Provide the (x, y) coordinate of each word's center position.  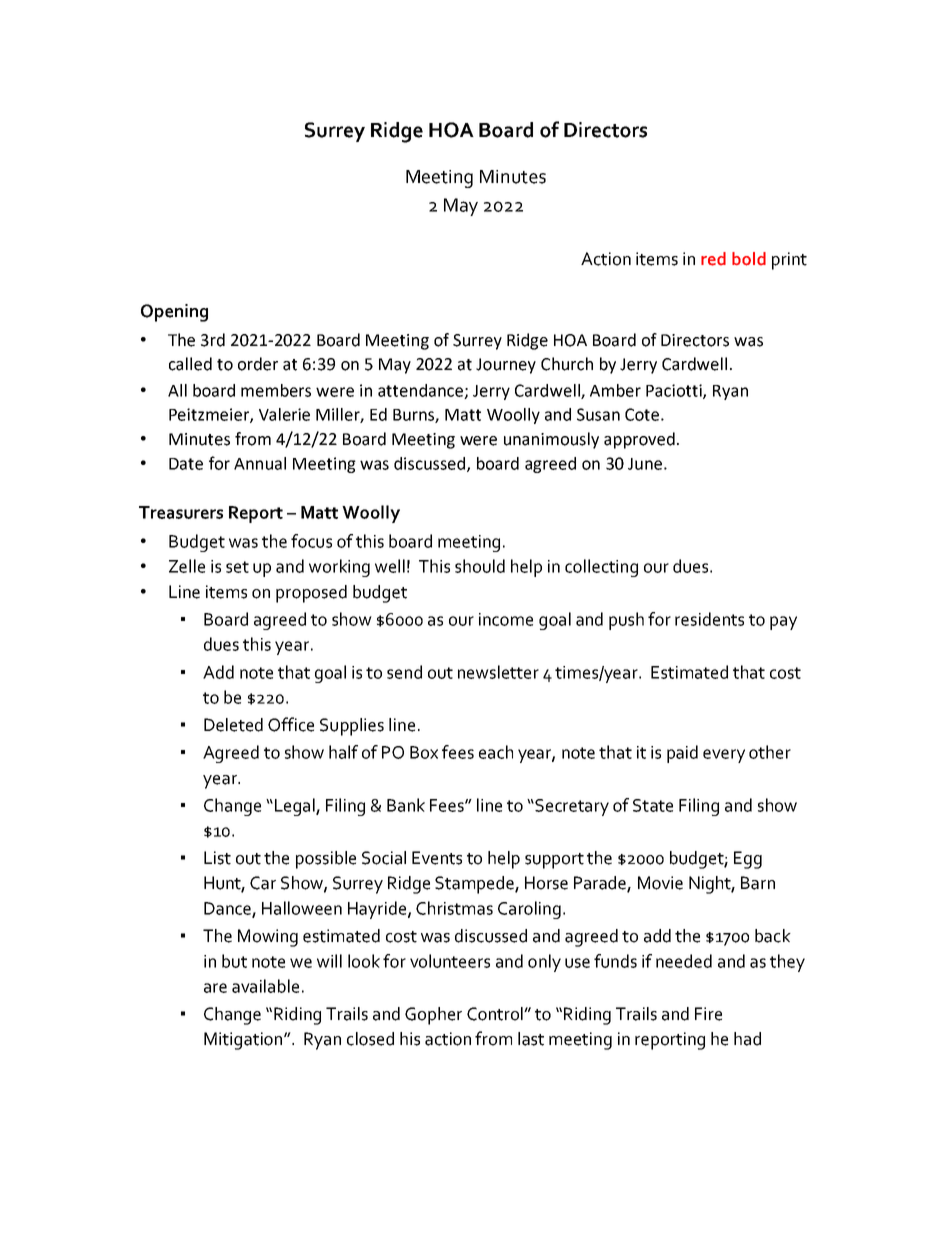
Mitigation (244, 1041)
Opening (174, 313)
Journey (506, 366)
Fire (708, 1014)
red (713, 259)
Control (496, 1014)
